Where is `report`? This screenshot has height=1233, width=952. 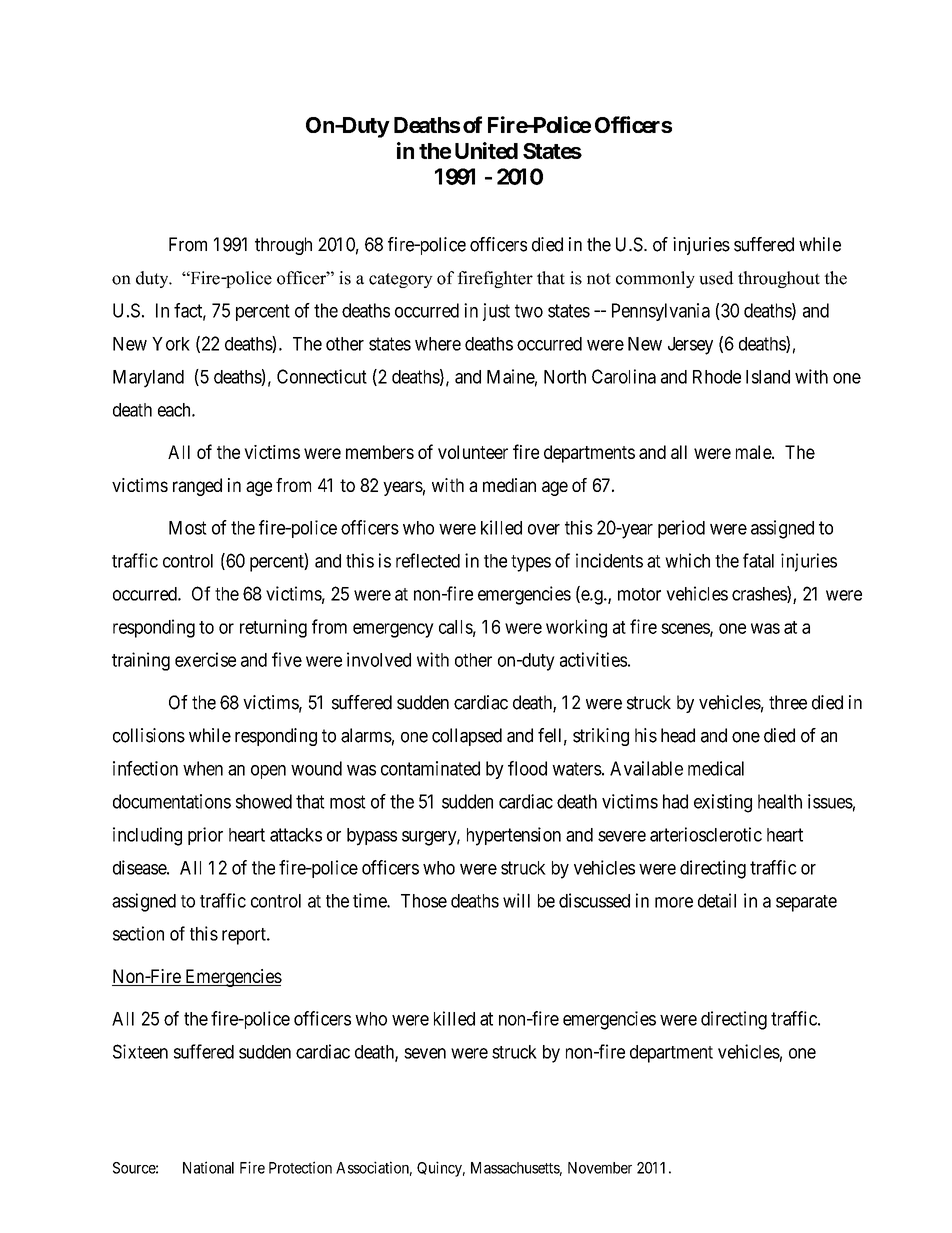 report is located at coordinates (245, 936).
